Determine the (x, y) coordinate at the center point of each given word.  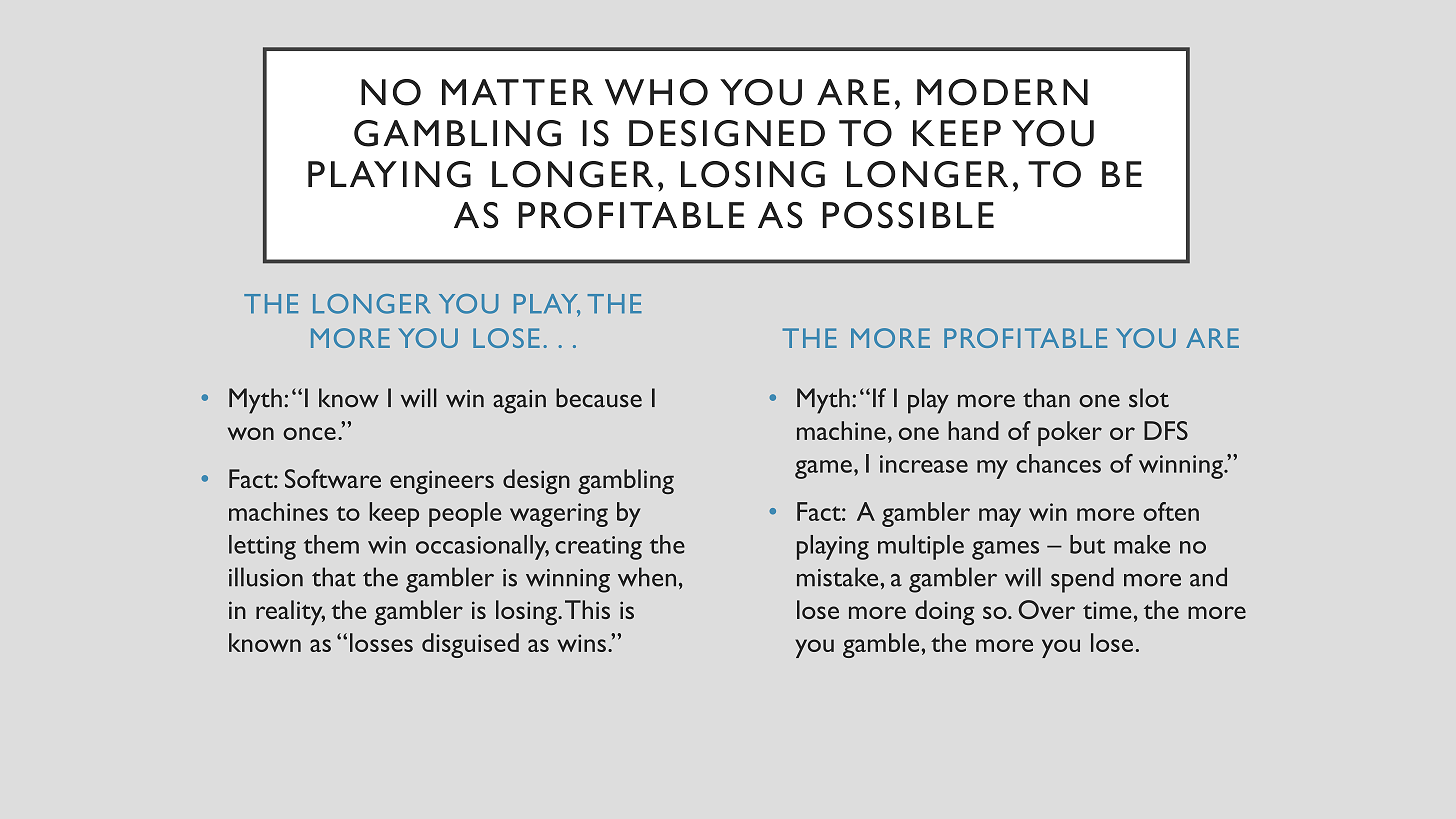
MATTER (517, 92)
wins (581, 643)
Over (1047, 609)
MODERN (1002, 92)
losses (381, 642)
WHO (656, 92)
